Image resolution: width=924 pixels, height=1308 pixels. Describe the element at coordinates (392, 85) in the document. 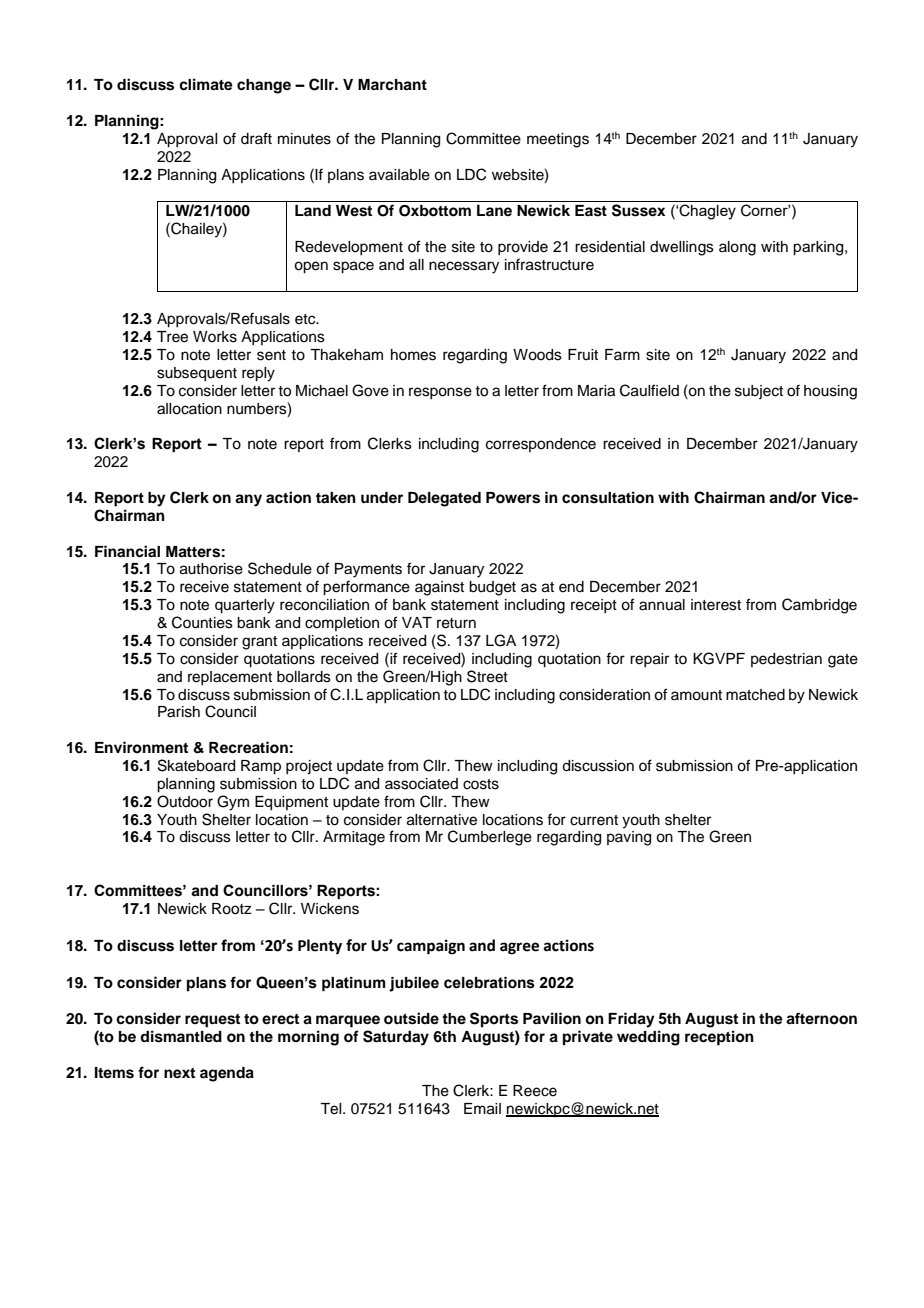

I see `Marchant` at that location.
